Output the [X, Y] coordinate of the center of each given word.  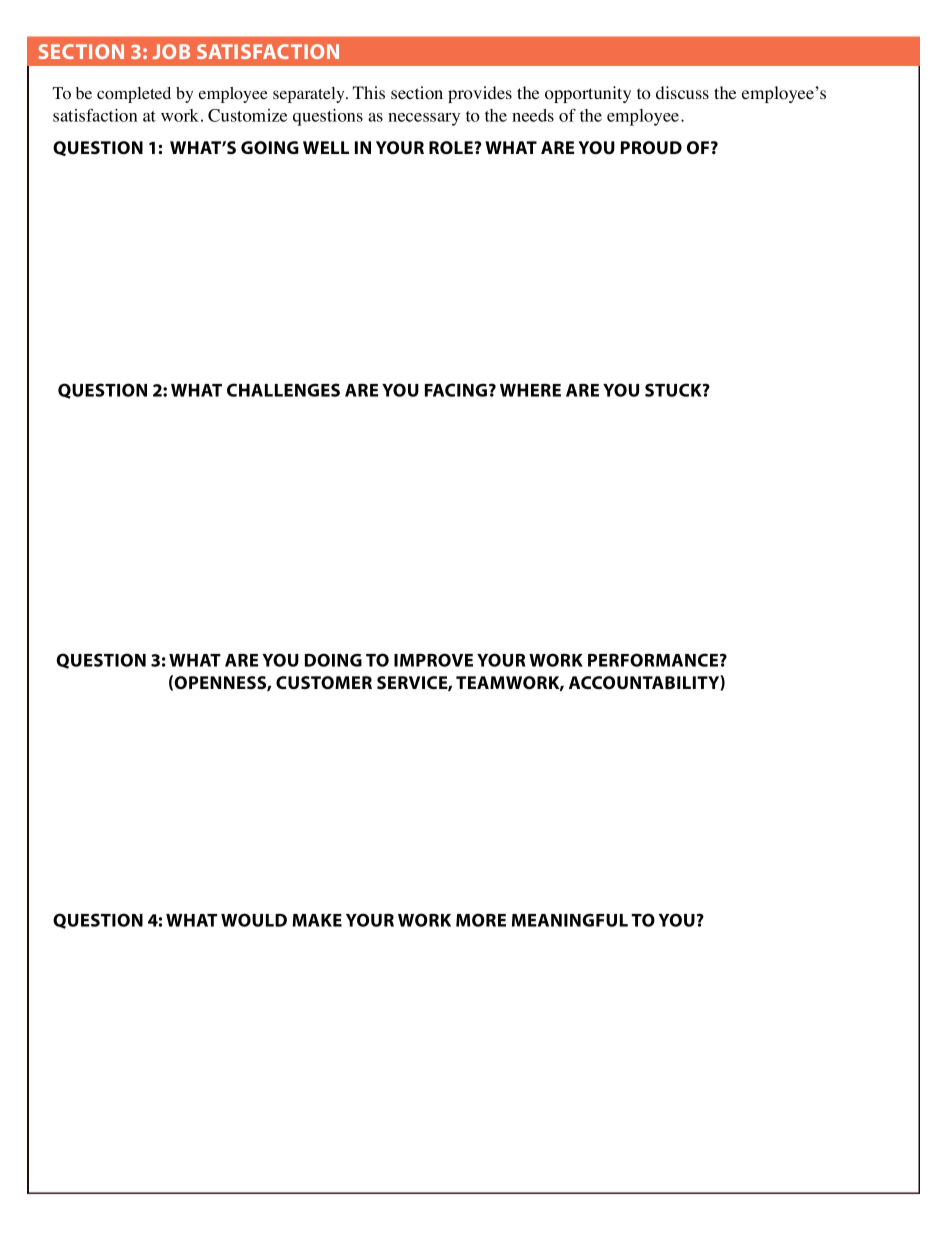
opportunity [588, 94]
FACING [456, 390]
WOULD [254, 920]
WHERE [530, 390]
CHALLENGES [283, 390]
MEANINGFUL [570, 920]
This [368, 92]
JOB [171, 51]
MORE [481, 920]
